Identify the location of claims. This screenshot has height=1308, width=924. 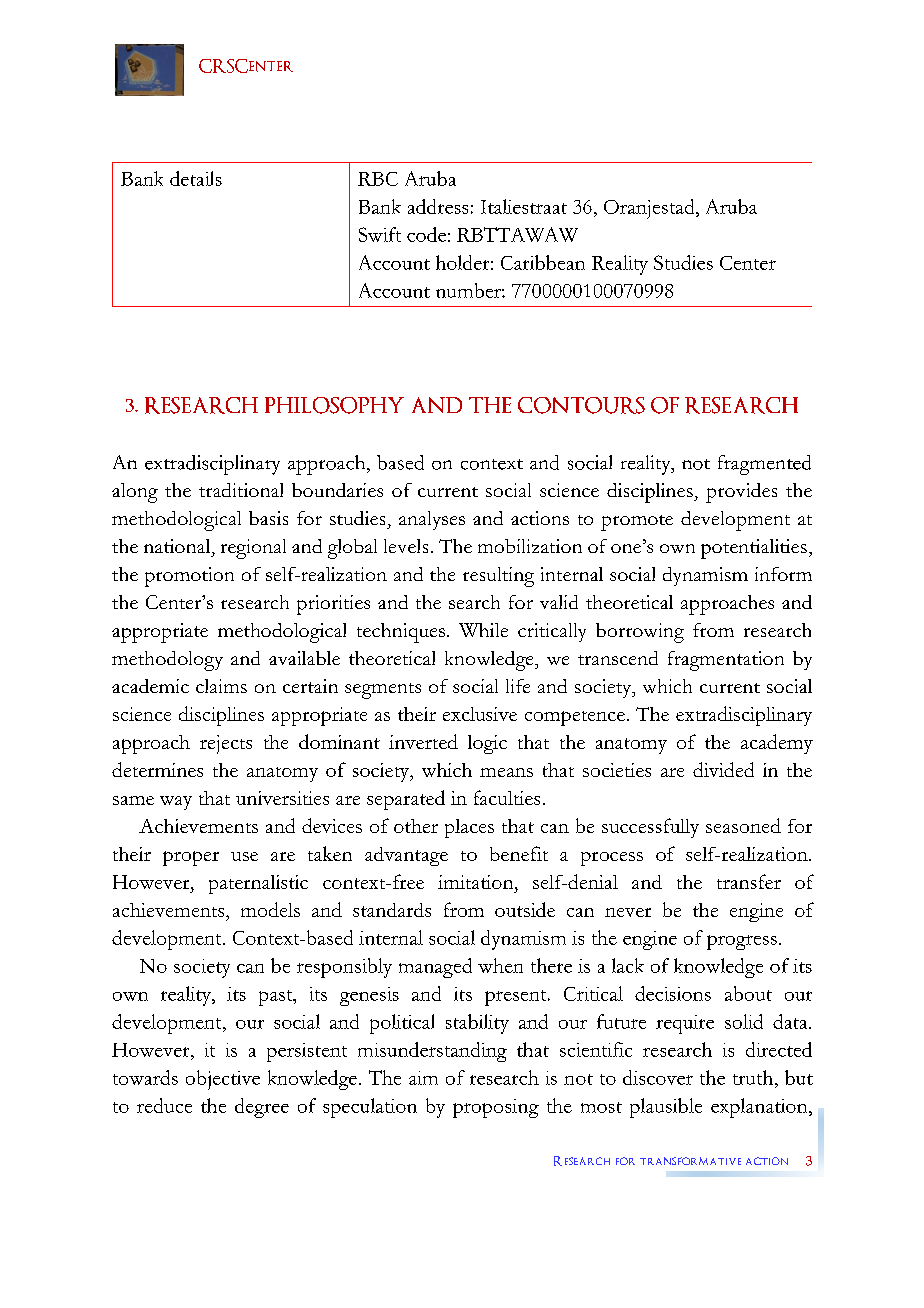
(221, 686).
